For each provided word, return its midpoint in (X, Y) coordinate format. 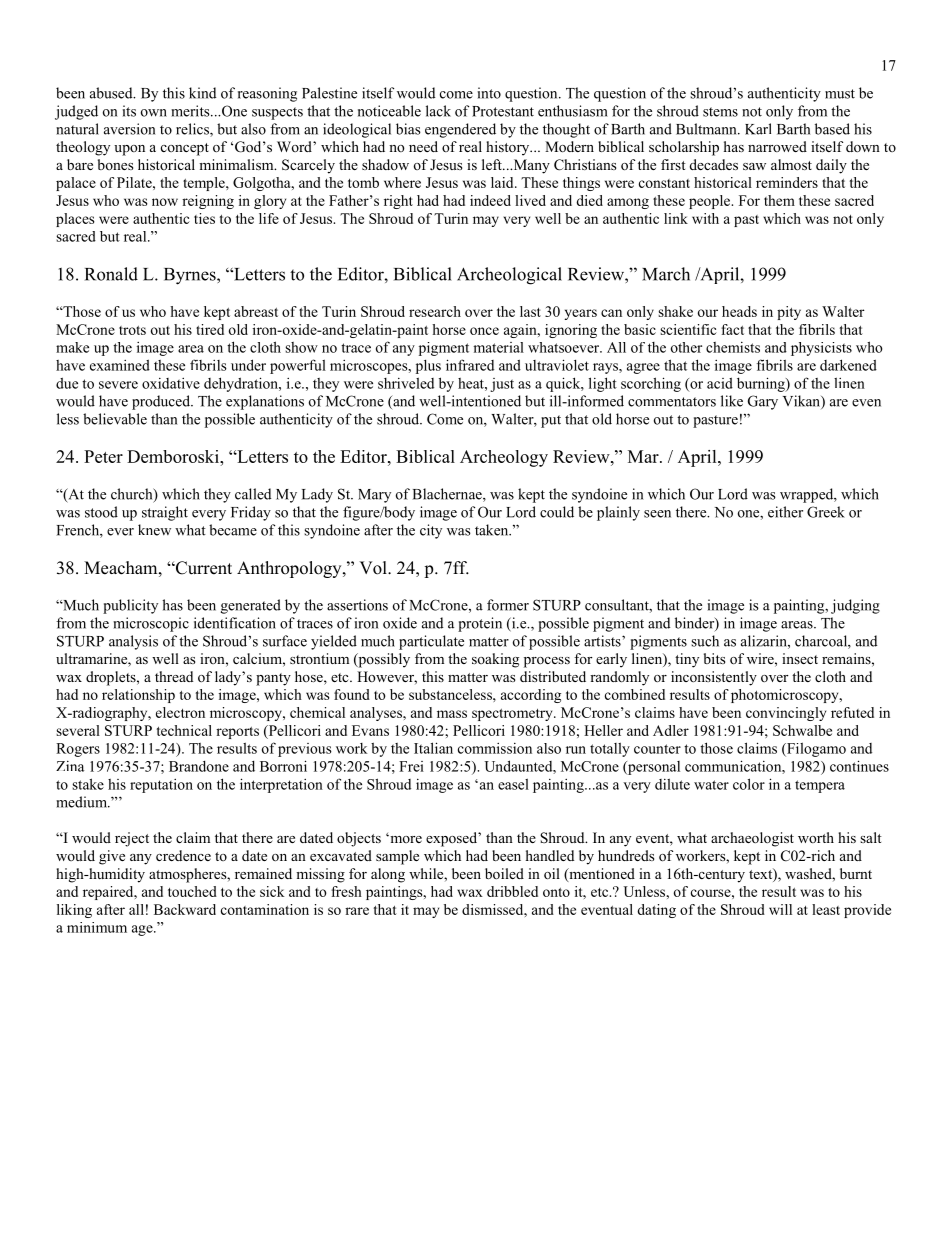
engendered (460, 130)
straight (165, 513)
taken (493, 530)
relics (193, 130)
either (785, 512)
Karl (758, 129)
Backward (185, 909)
